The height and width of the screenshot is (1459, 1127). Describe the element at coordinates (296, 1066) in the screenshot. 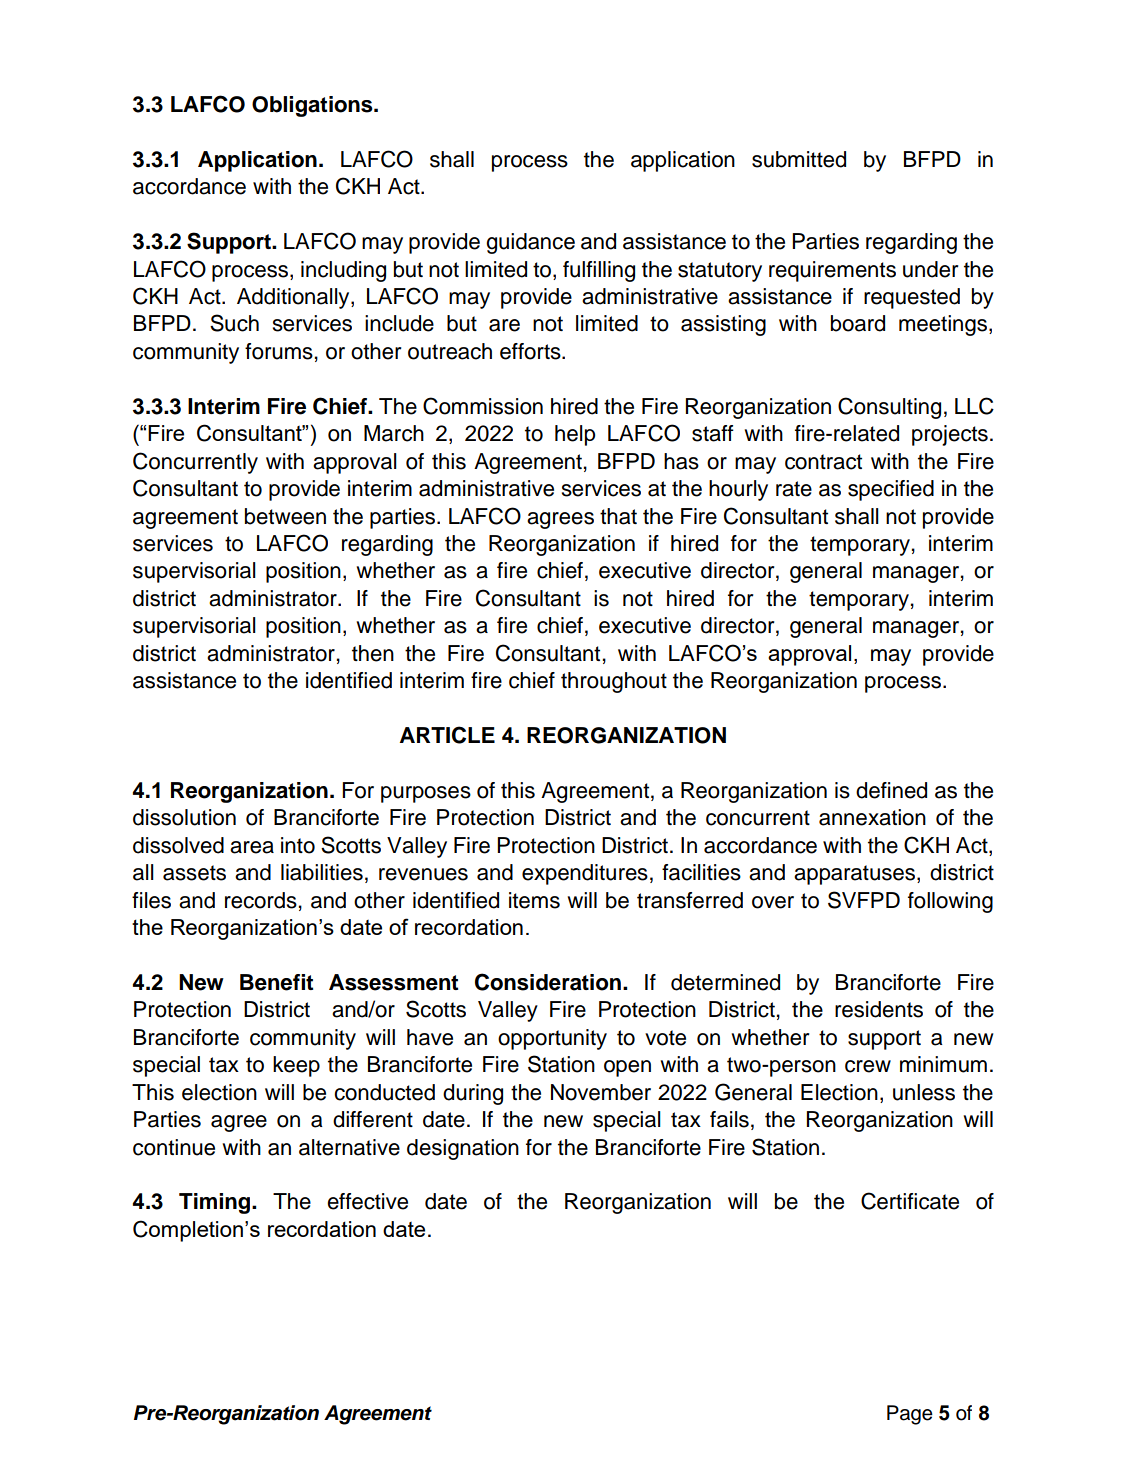

I see `keep` at that location.
